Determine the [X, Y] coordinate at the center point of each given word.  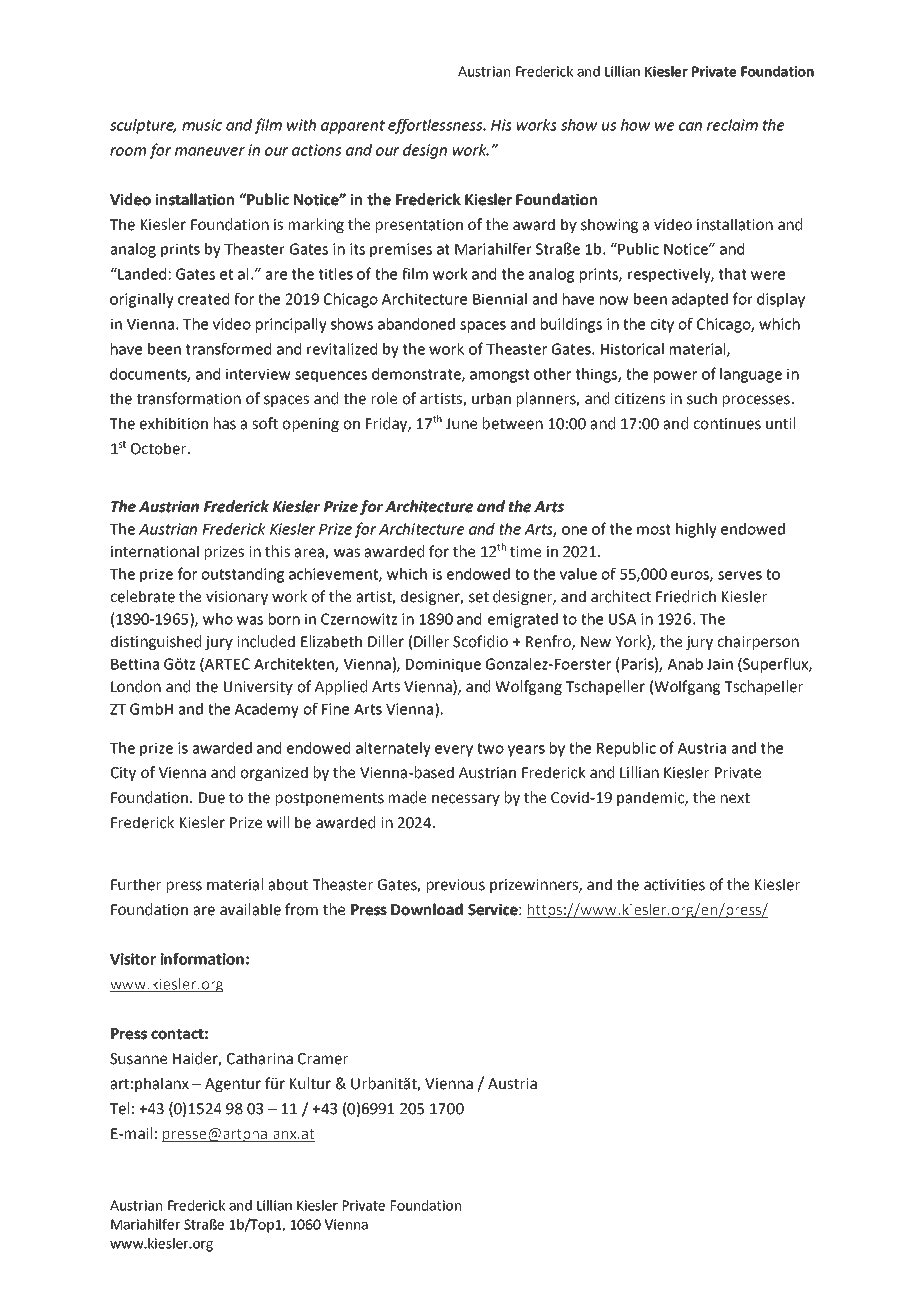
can [690, 126]
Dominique [443, 665]
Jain [720, 664]
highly [696, 530]
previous [456, 886]
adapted [700, 300]
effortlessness [436, 126]
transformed [228, 348]
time [525, 552]
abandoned [416, 324]
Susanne [138, 1059]
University [258, 688]
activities [674, 885]
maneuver [210, 151]
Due [212, 798]
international [155, 551]
